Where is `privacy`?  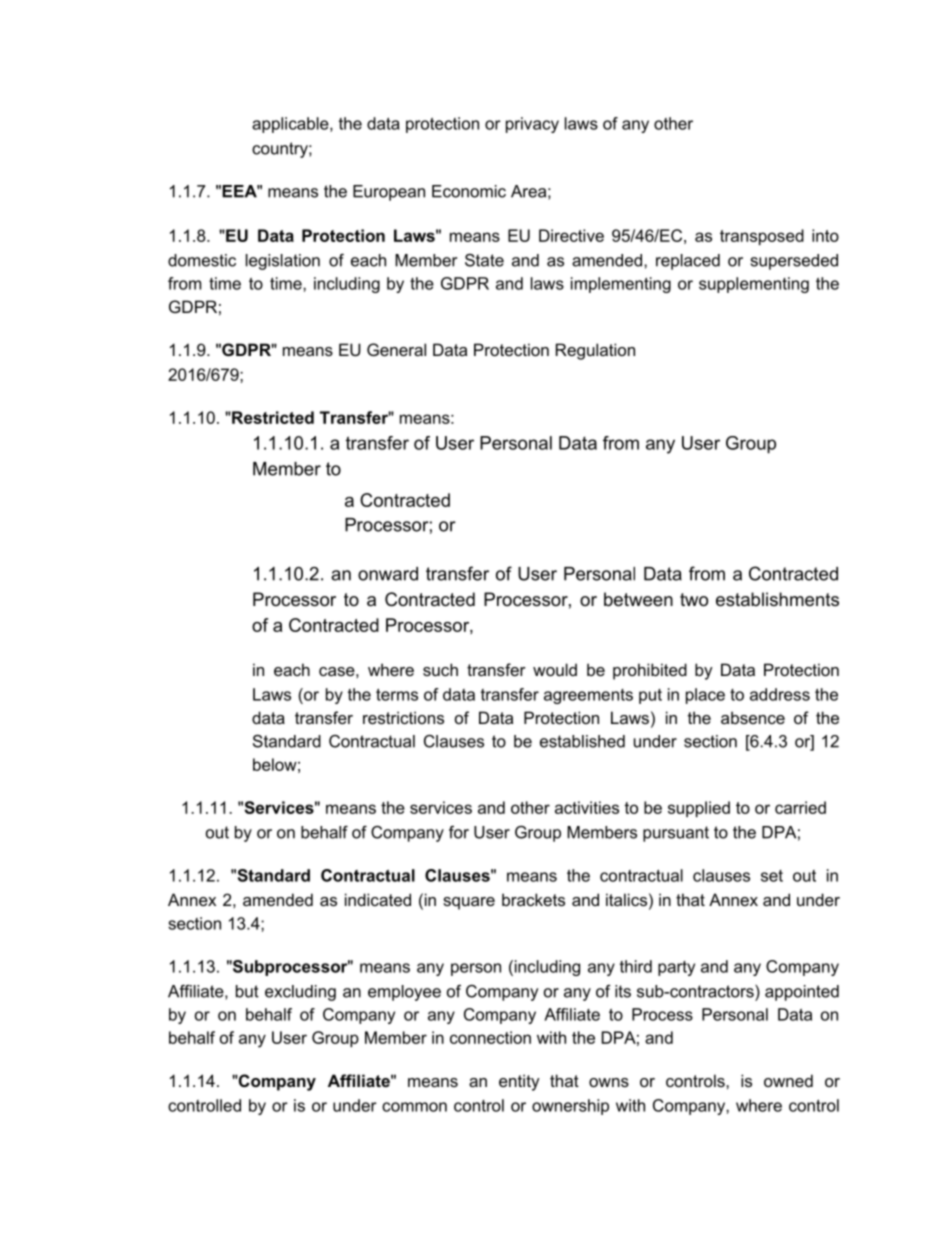
privacy is located at coordinates (532, 125).
